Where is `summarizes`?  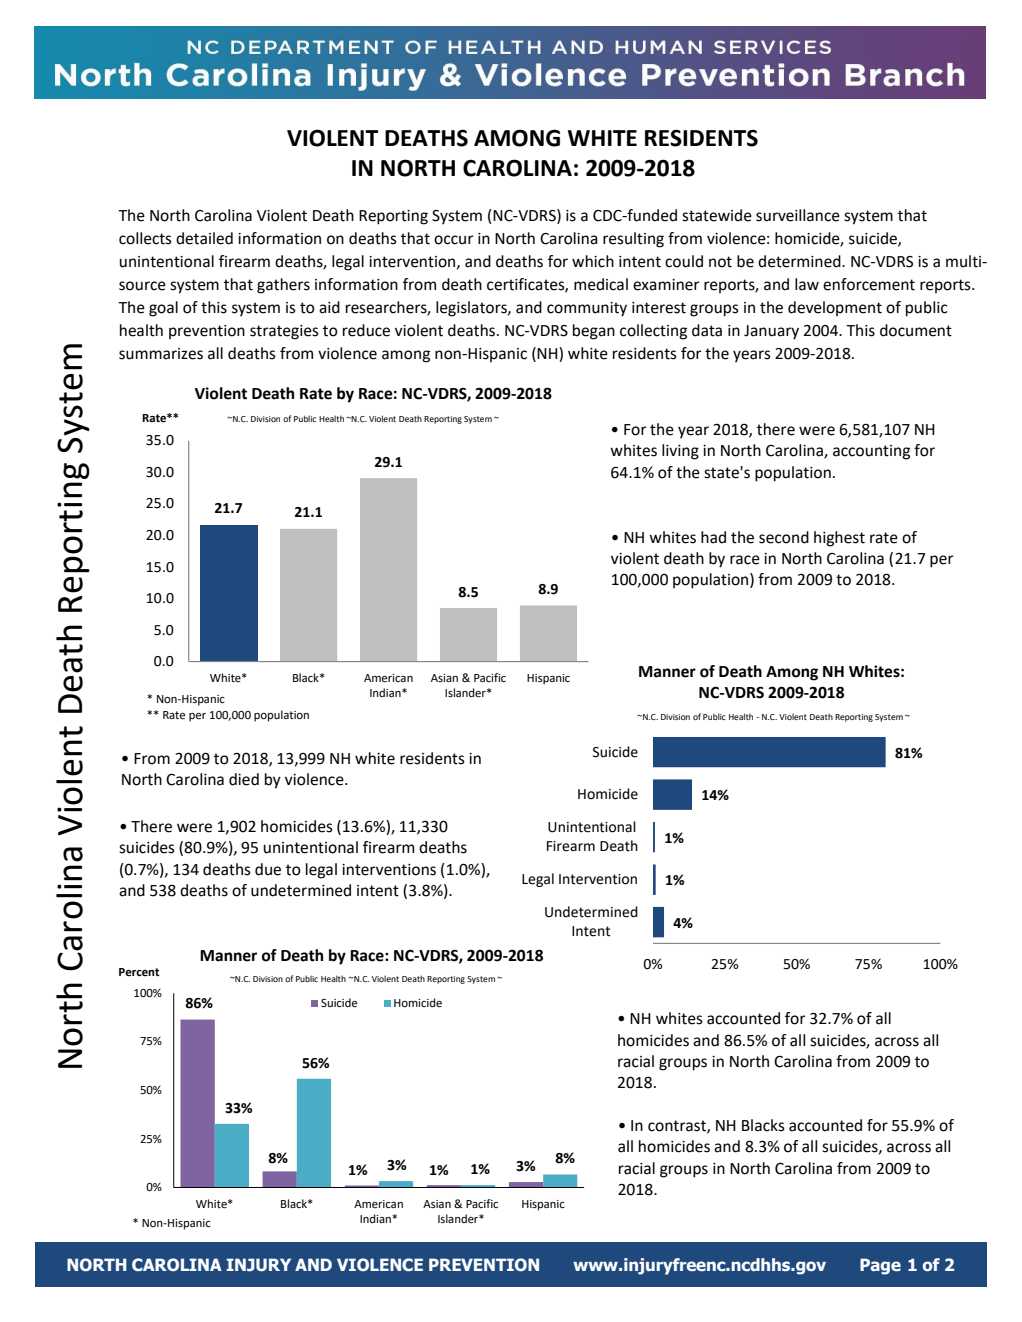
summarizes is located at coordinates (161, 354).
